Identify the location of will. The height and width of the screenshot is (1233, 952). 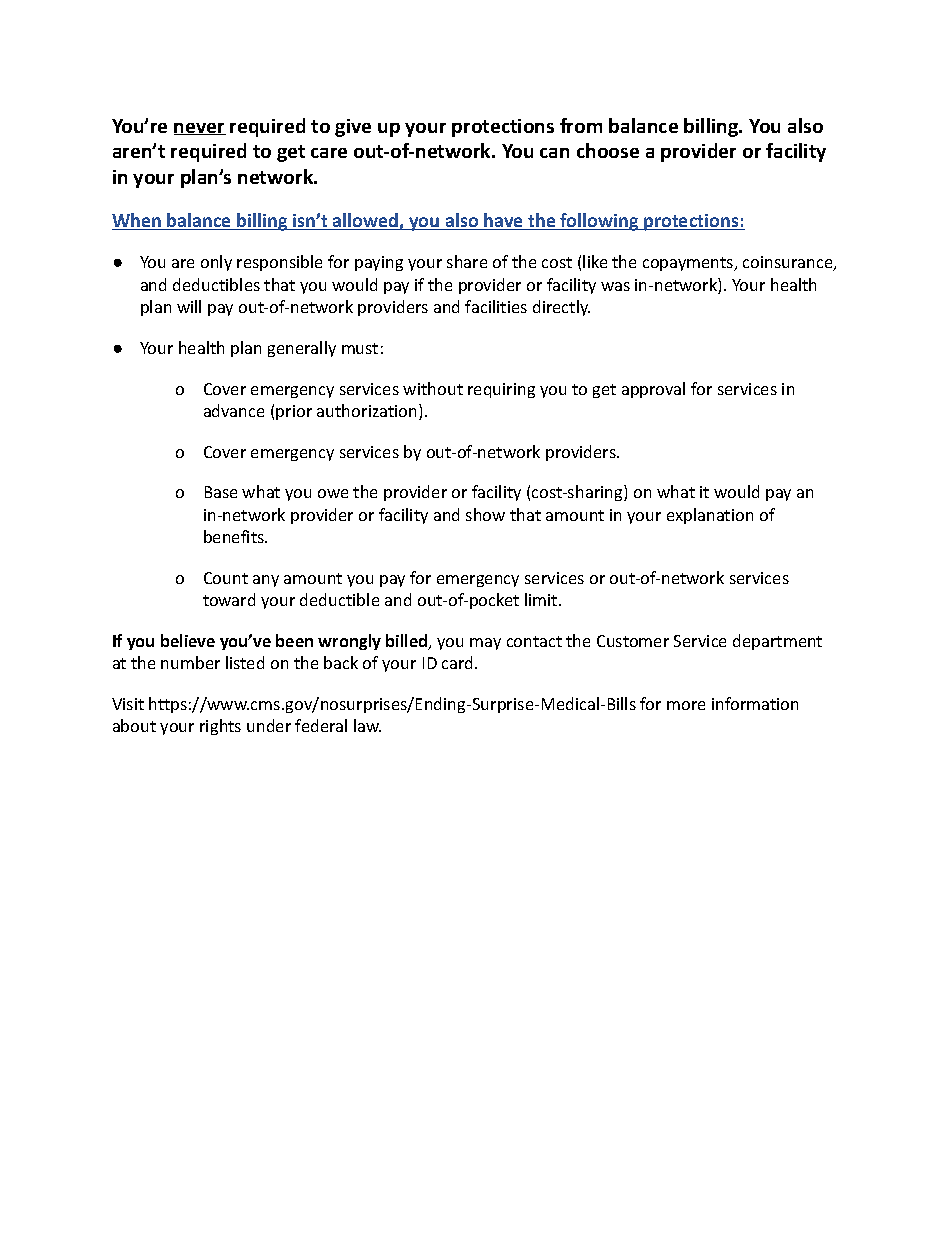
(189, 306).
